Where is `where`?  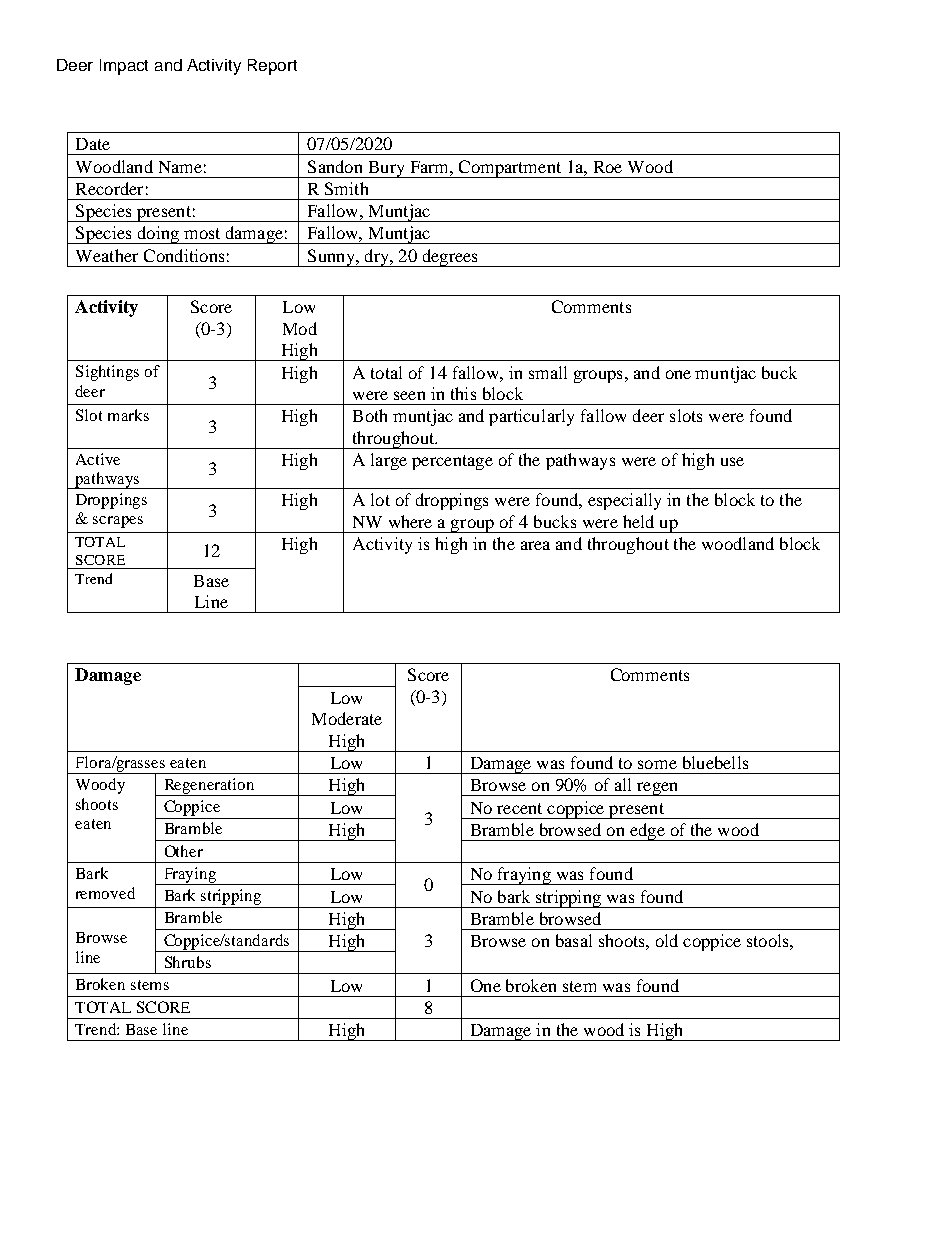 where is located at coordinates (410, 521).
